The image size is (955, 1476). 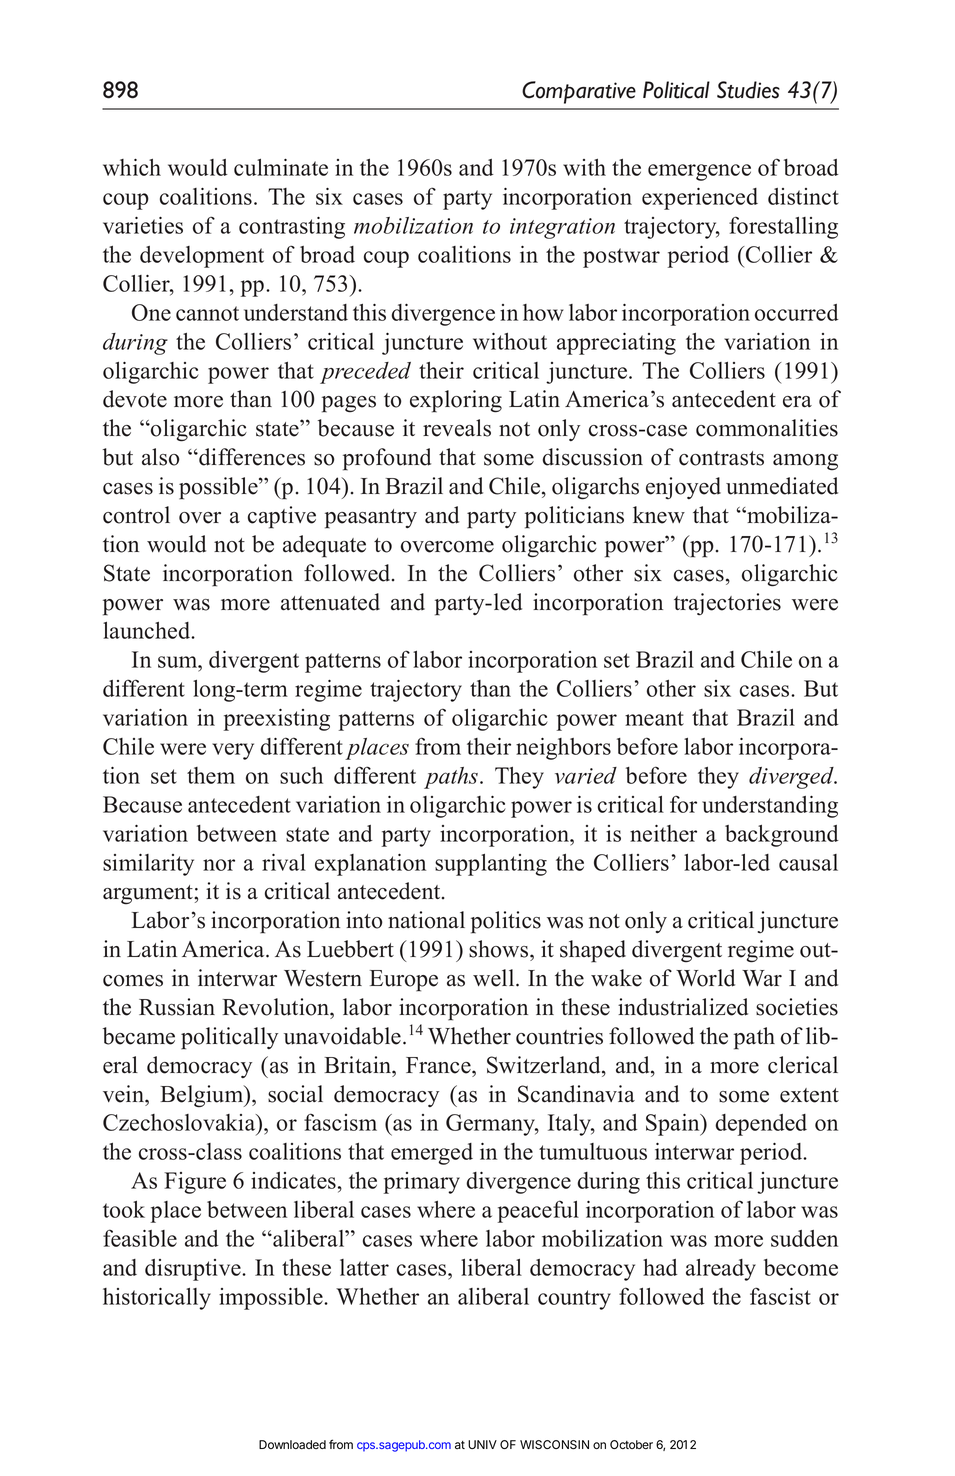 I want to click on October, so click(x=631, y=1444).
